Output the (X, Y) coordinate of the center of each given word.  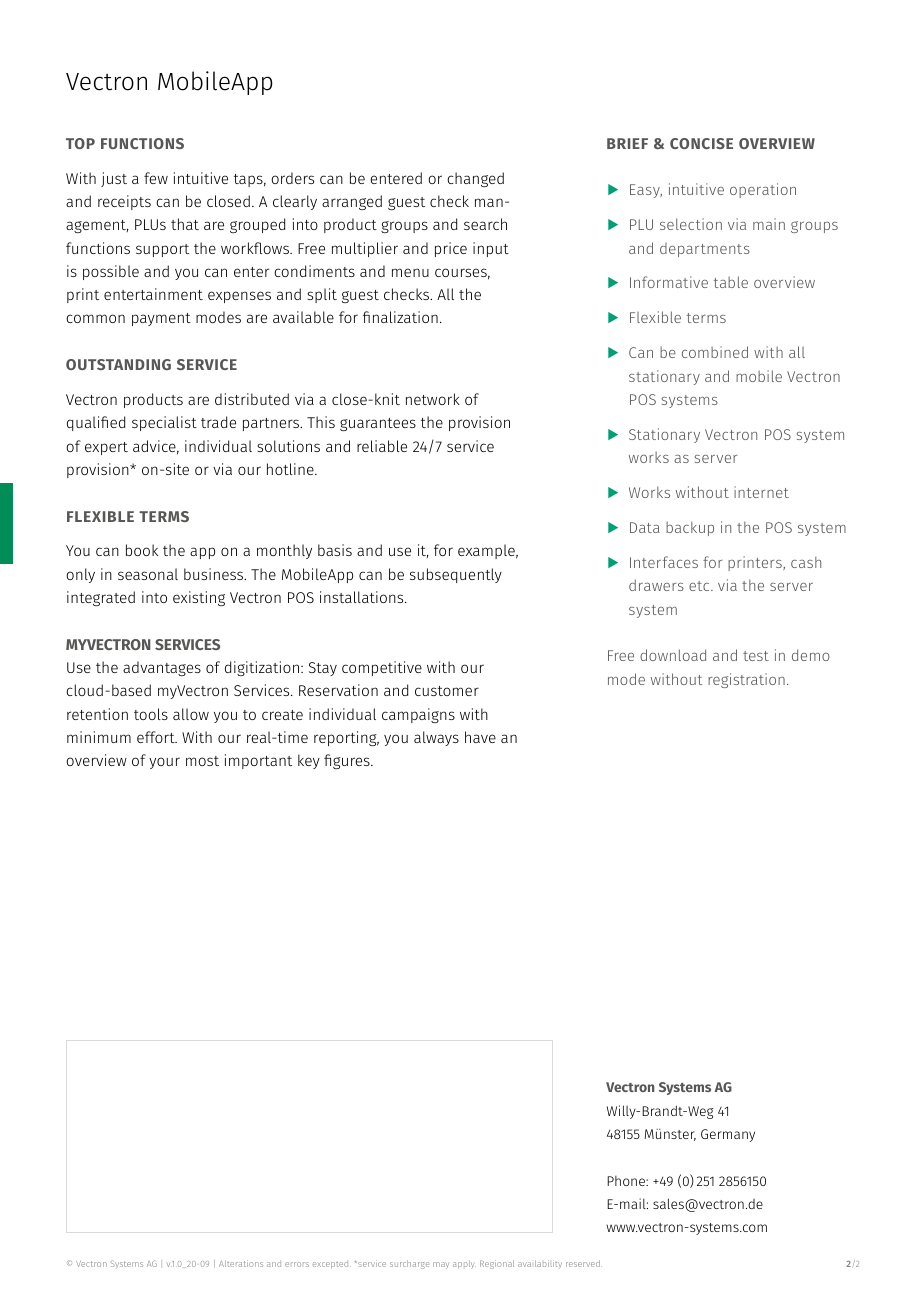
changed (475, 179)
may (441, 1265)
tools (151, 714)
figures (348, 761)
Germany (728, 1135)
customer (447, 691)
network (433, 399)
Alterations (241, 1263)
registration (746, 680)
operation (763, 190)
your (164, 763)
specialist (164, 423)
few (156, 178)
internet (761, 492)
